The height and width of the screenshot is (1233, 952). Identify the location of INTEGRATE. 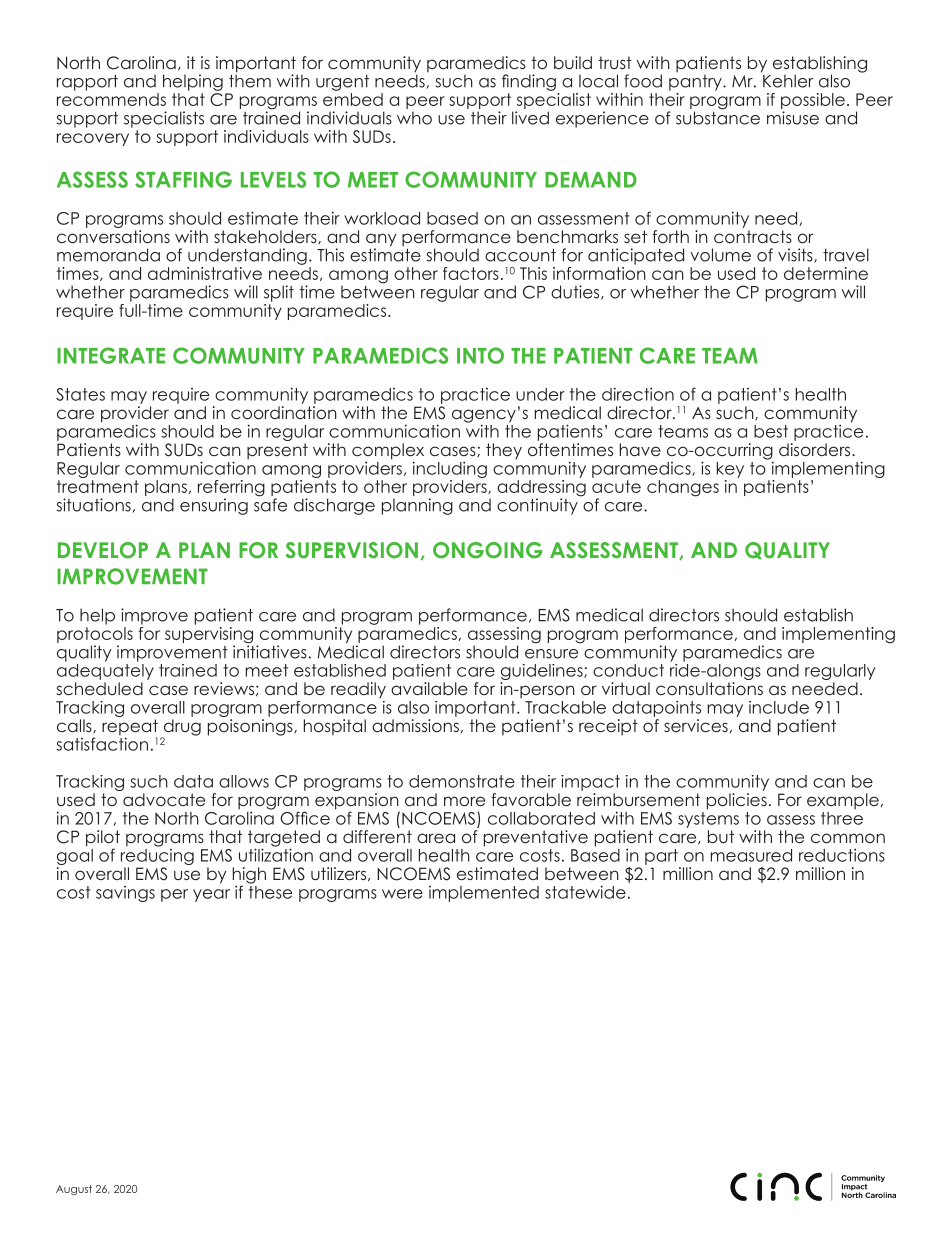
(111, 355).
